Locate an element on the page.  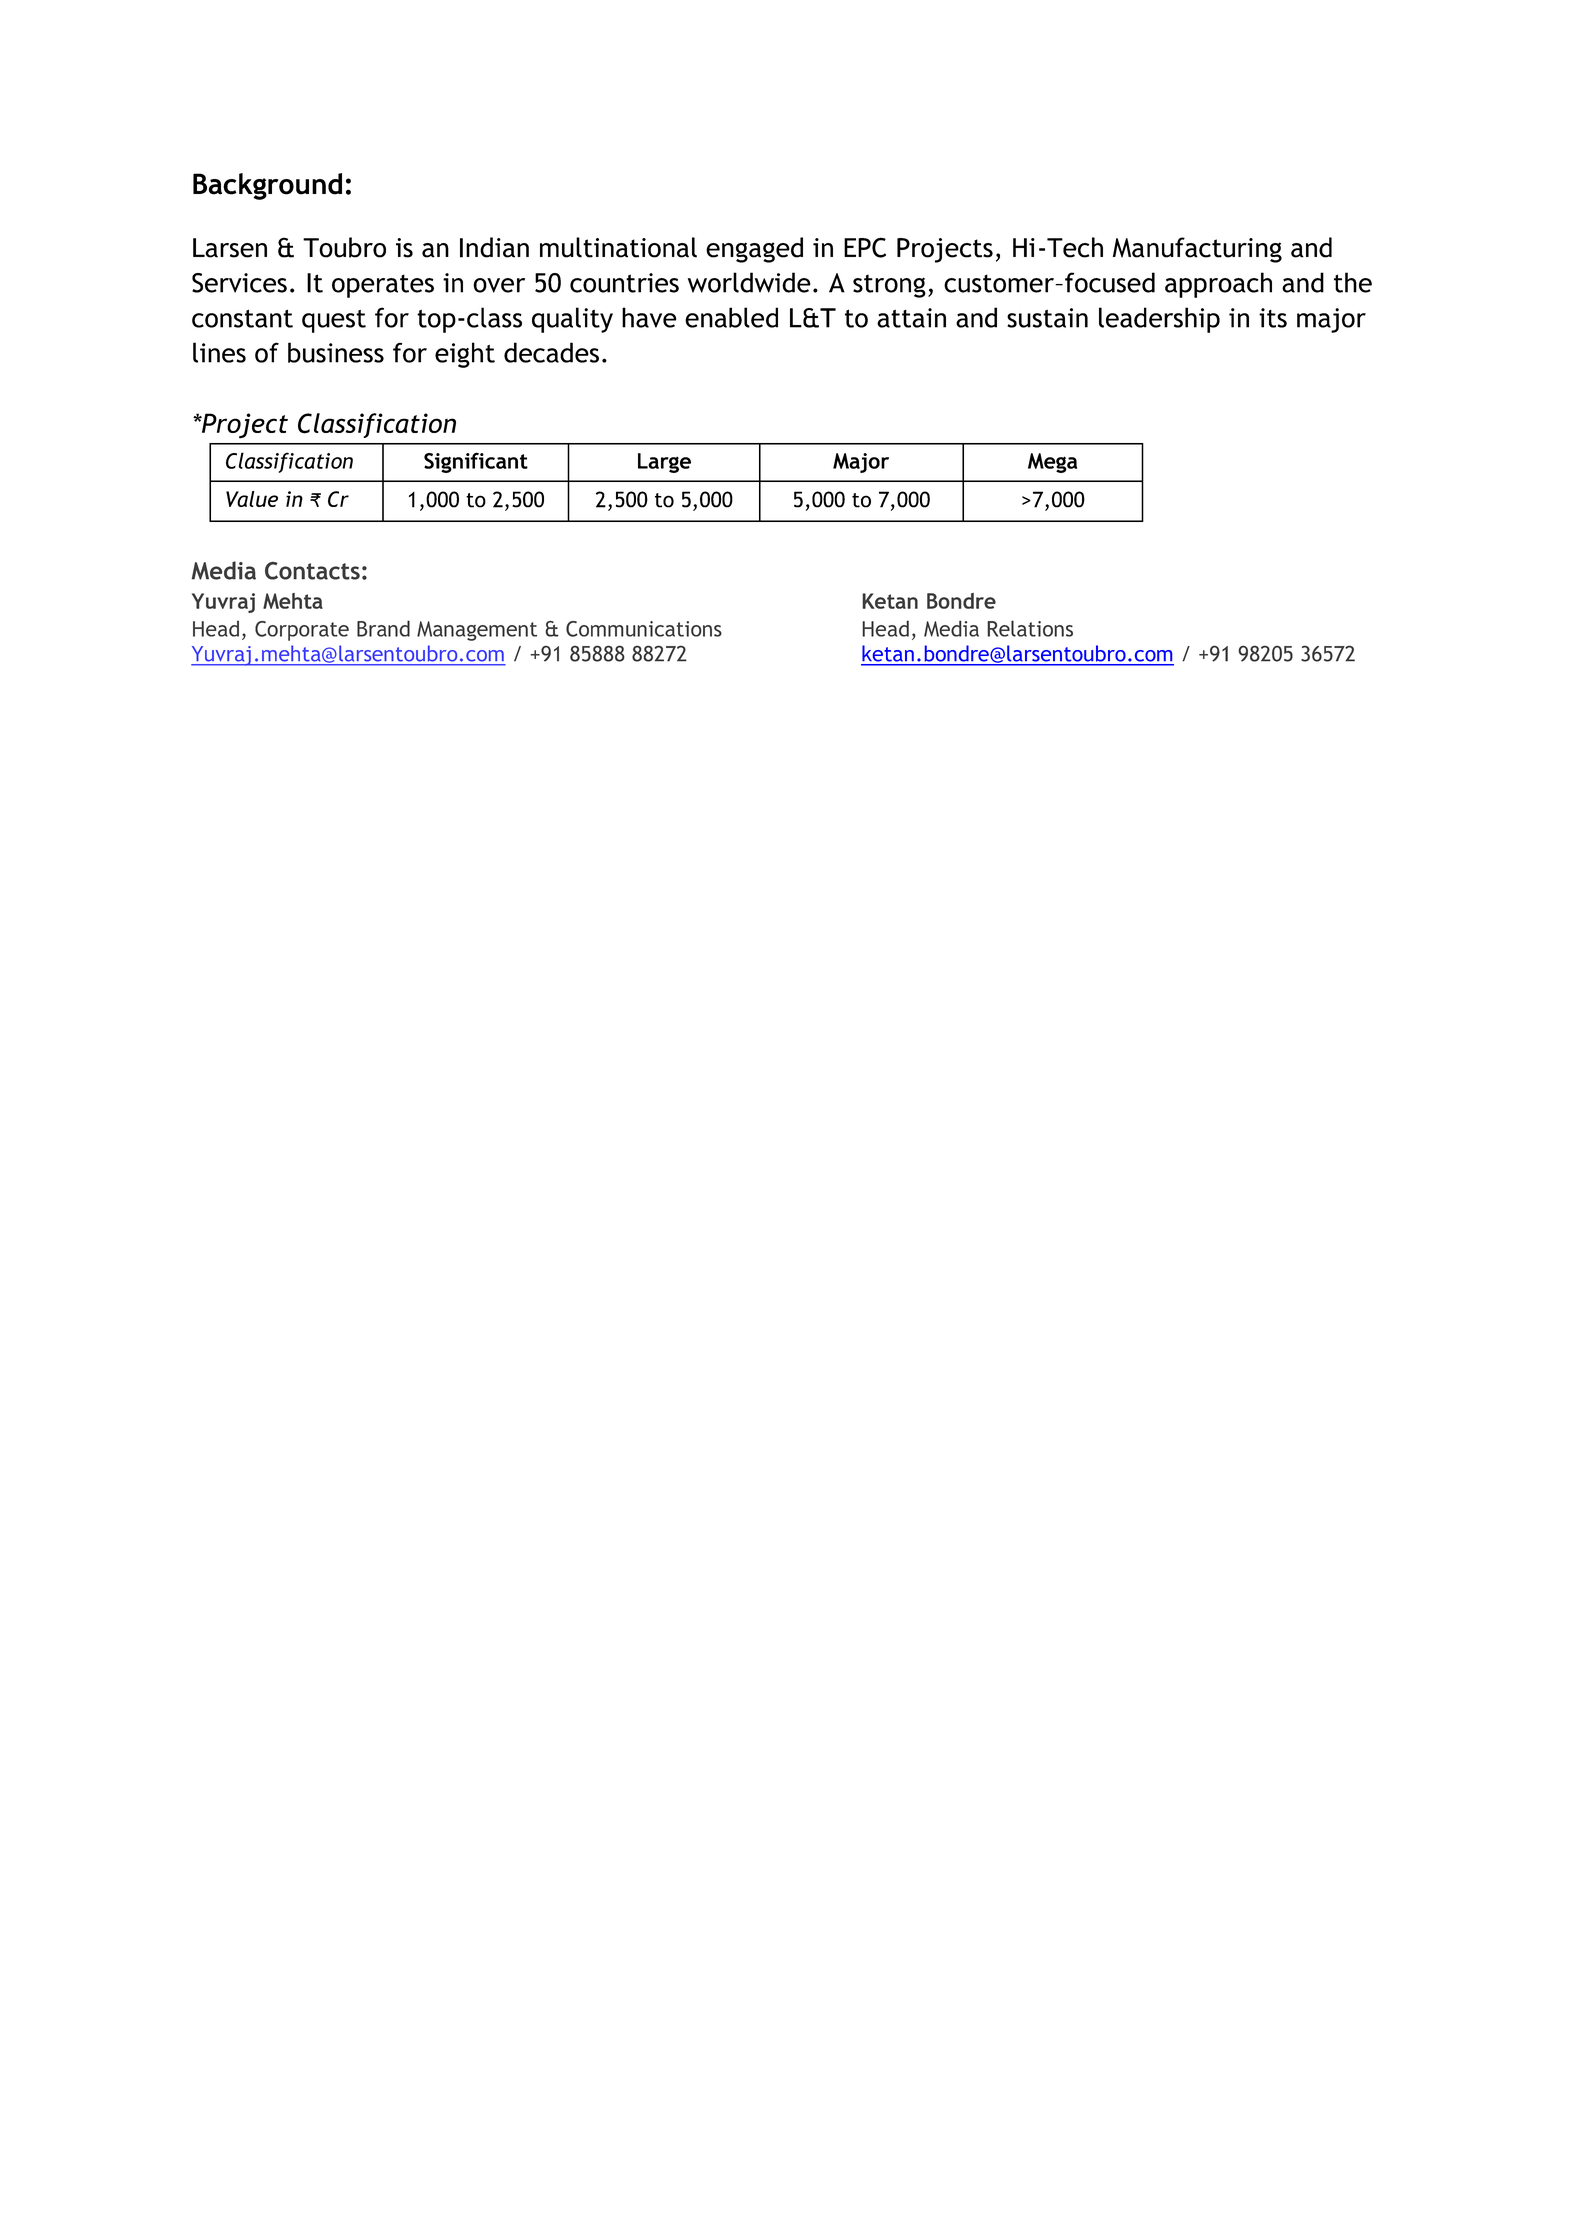
Background is located at coordinates (267, 186).
